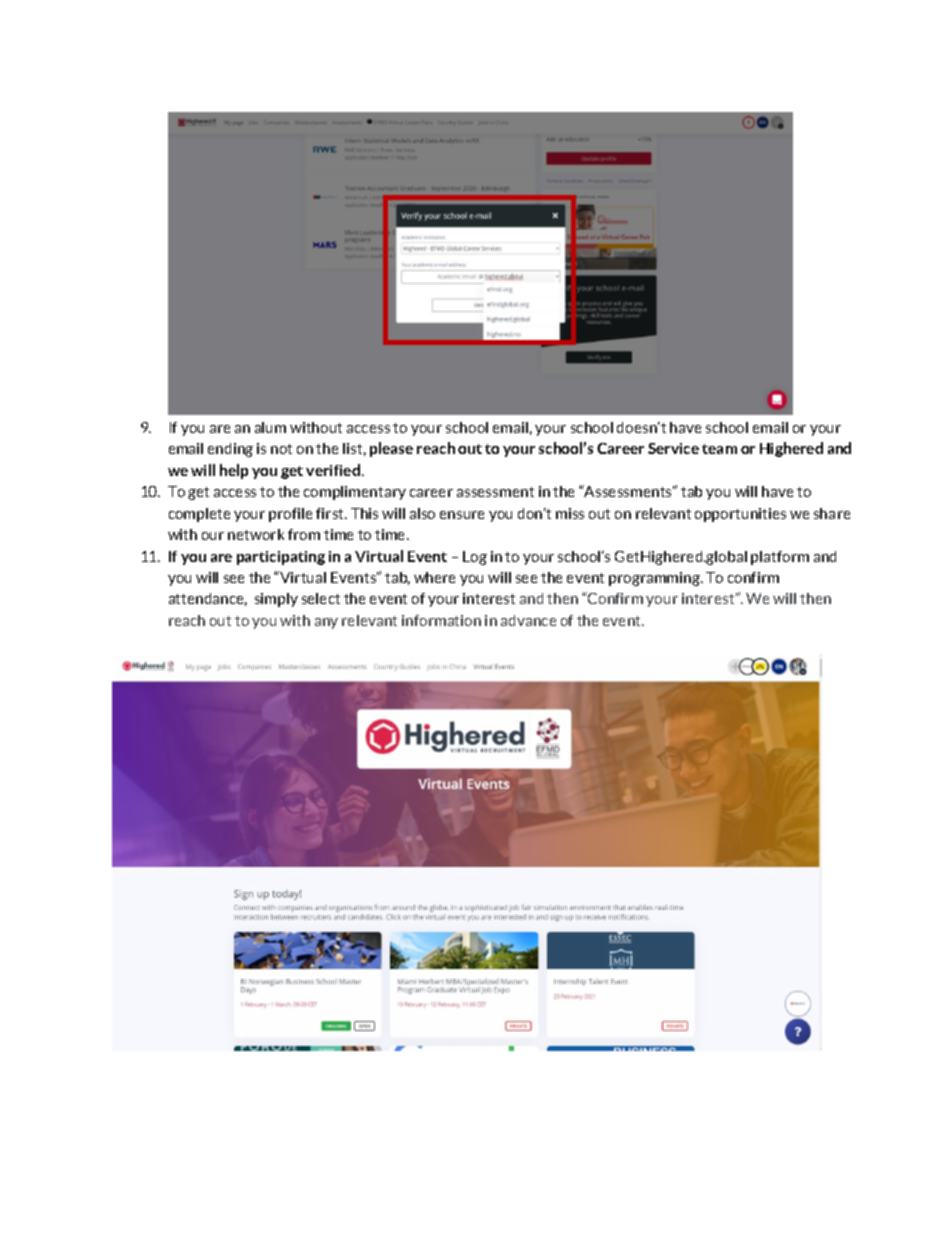  I want to click on please, so click(391, 449).
